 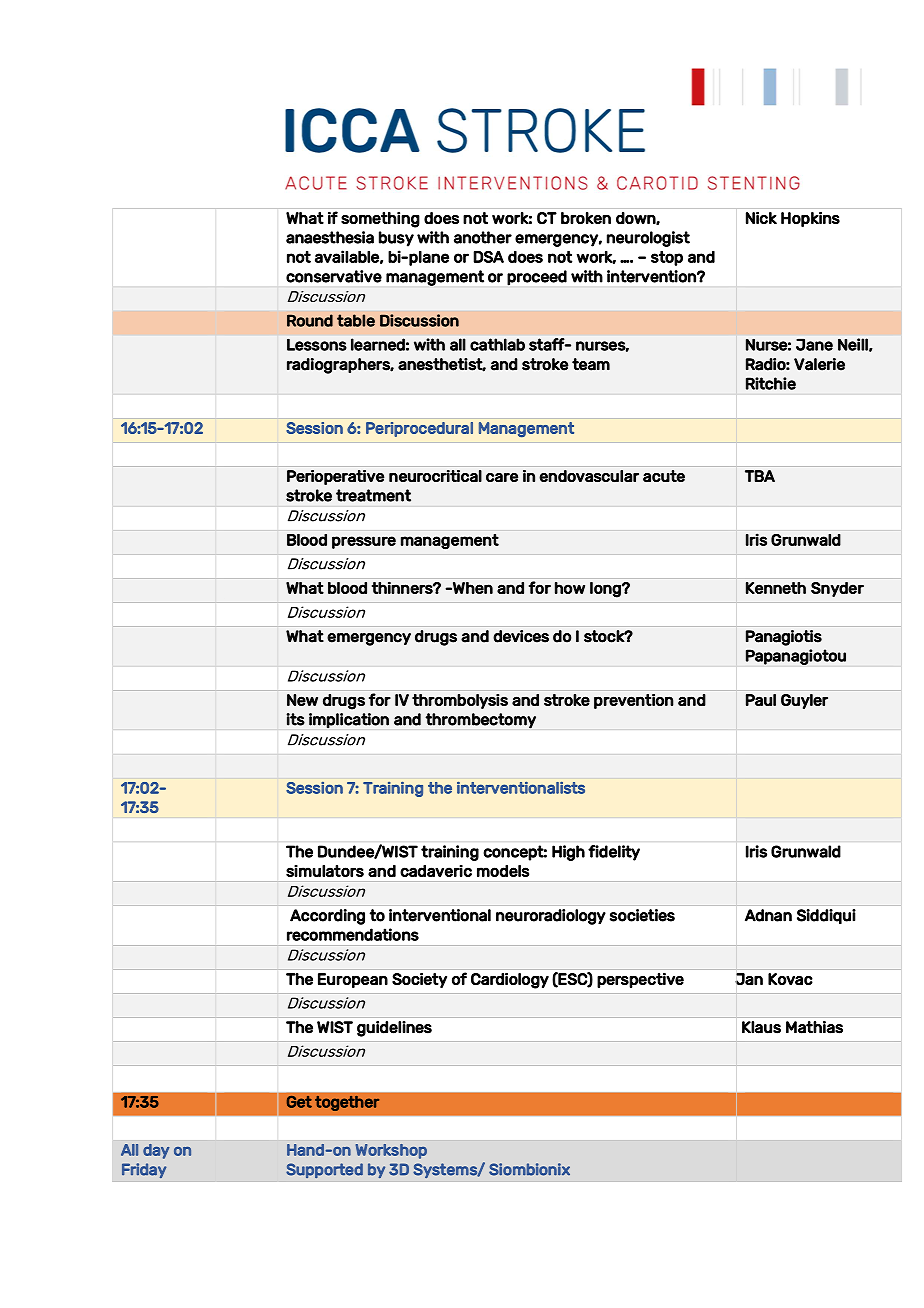 I want to click on New, so click(x=302, y=700).
